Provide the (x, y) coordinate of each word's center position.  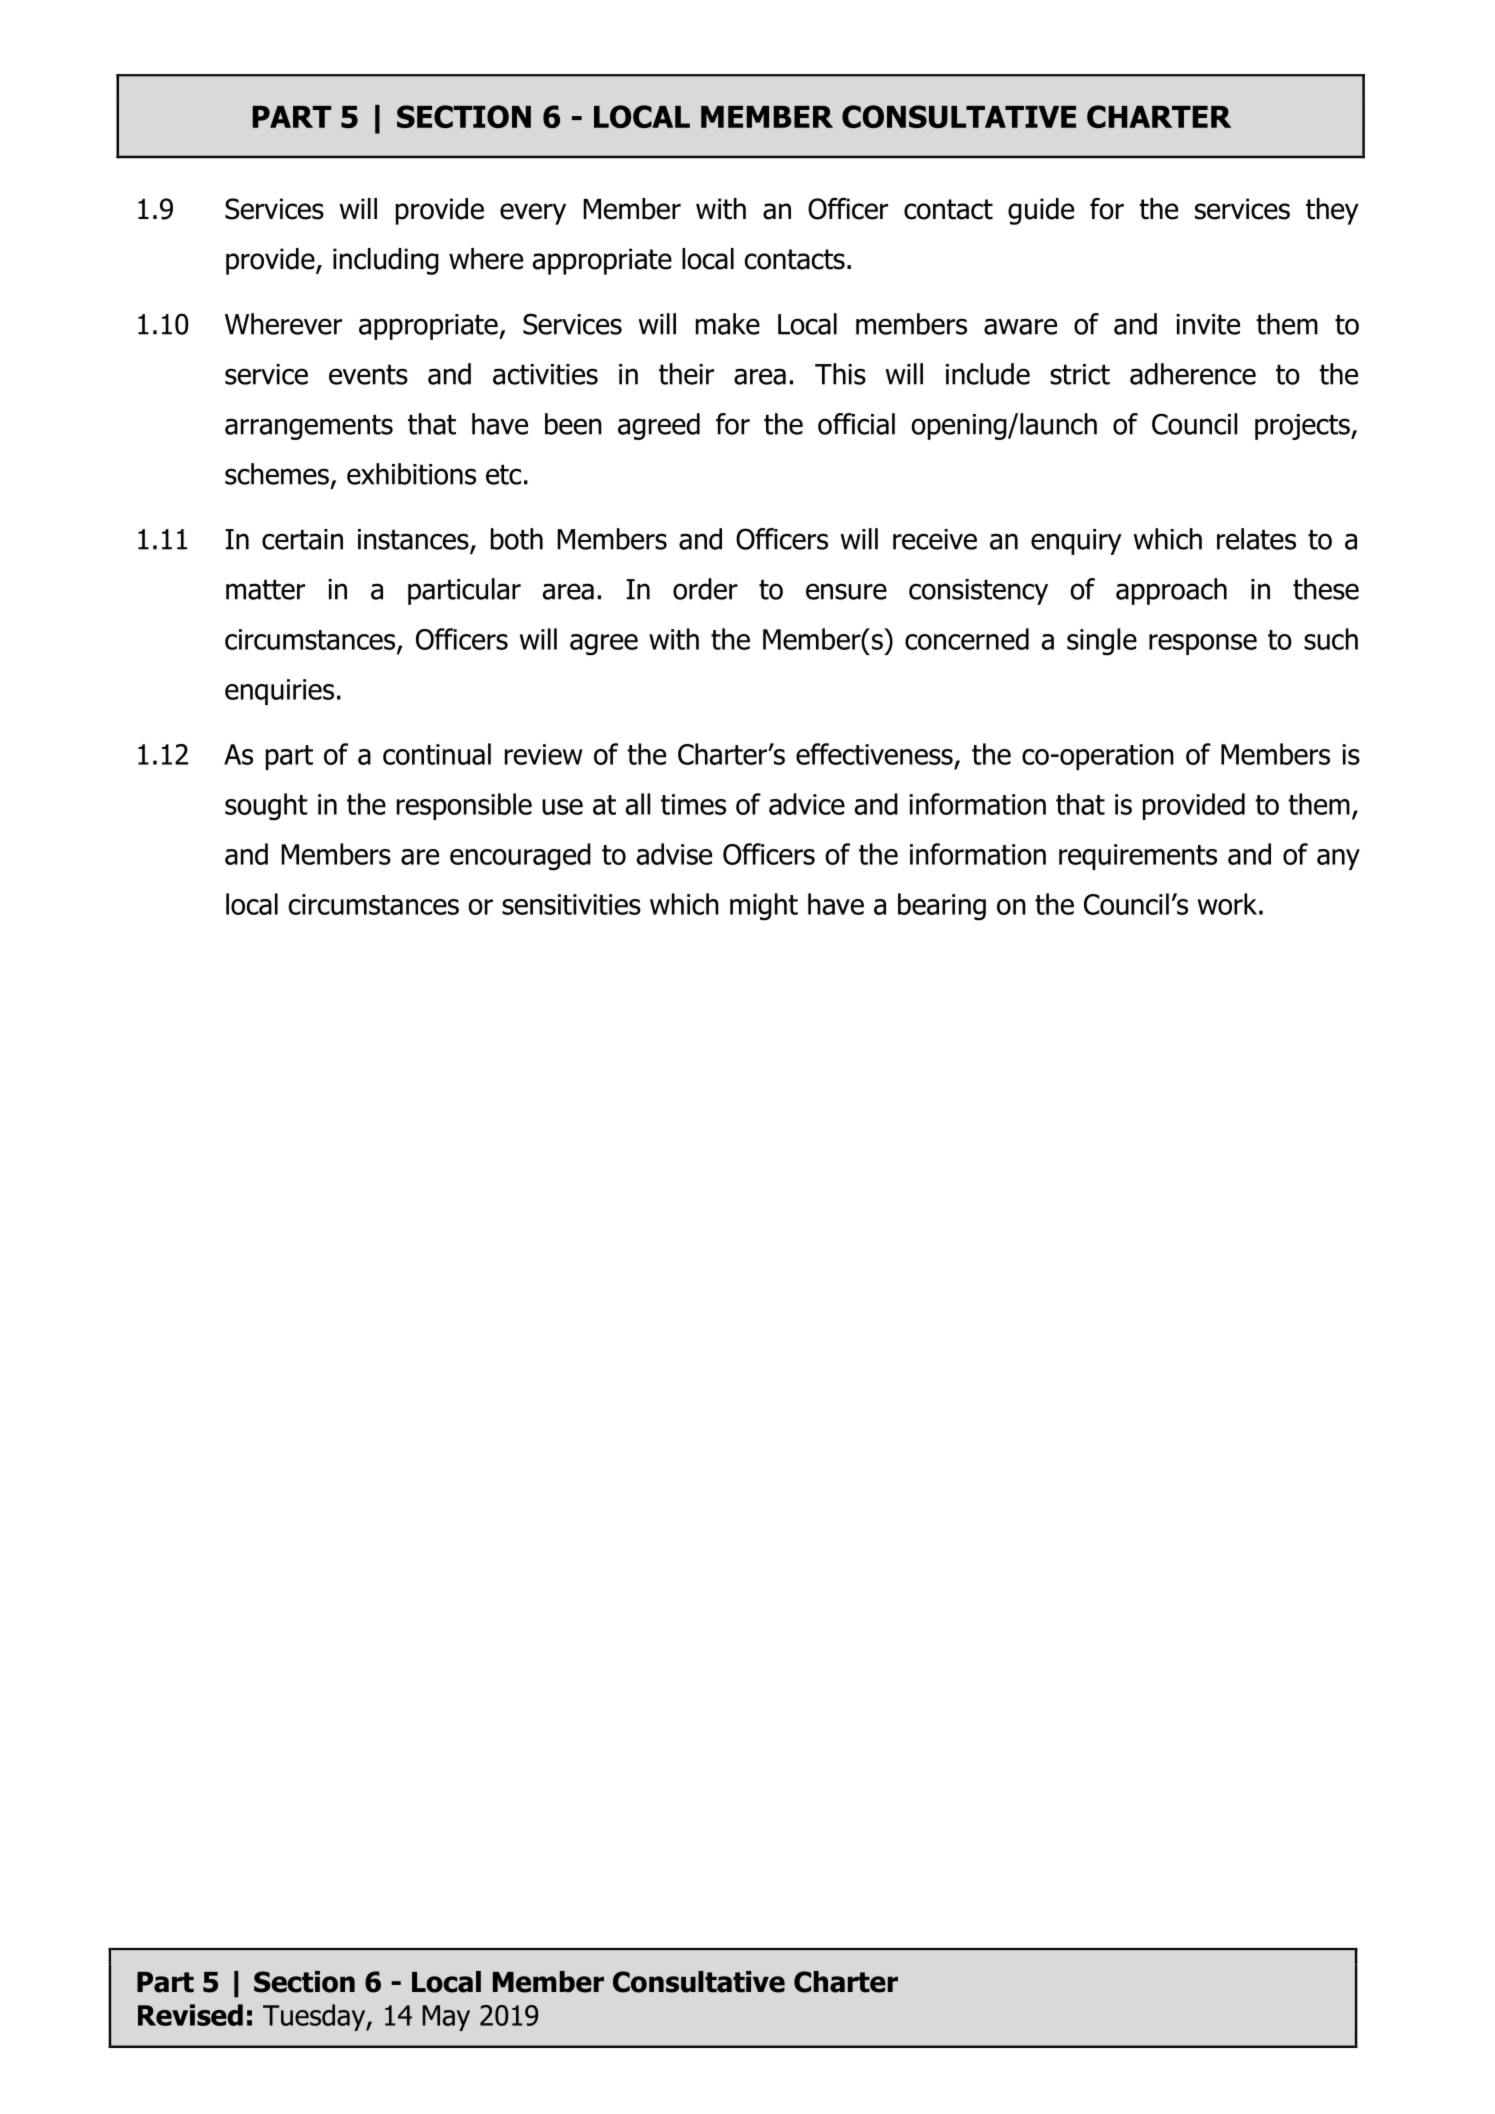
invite (1208, 324)
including (386, 261)
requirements (1138, 857)
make (728, 324)
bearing (942, 906)
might (764, 907)
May (446, 2018)
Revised (190, 2015)
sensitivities (571, 904)
